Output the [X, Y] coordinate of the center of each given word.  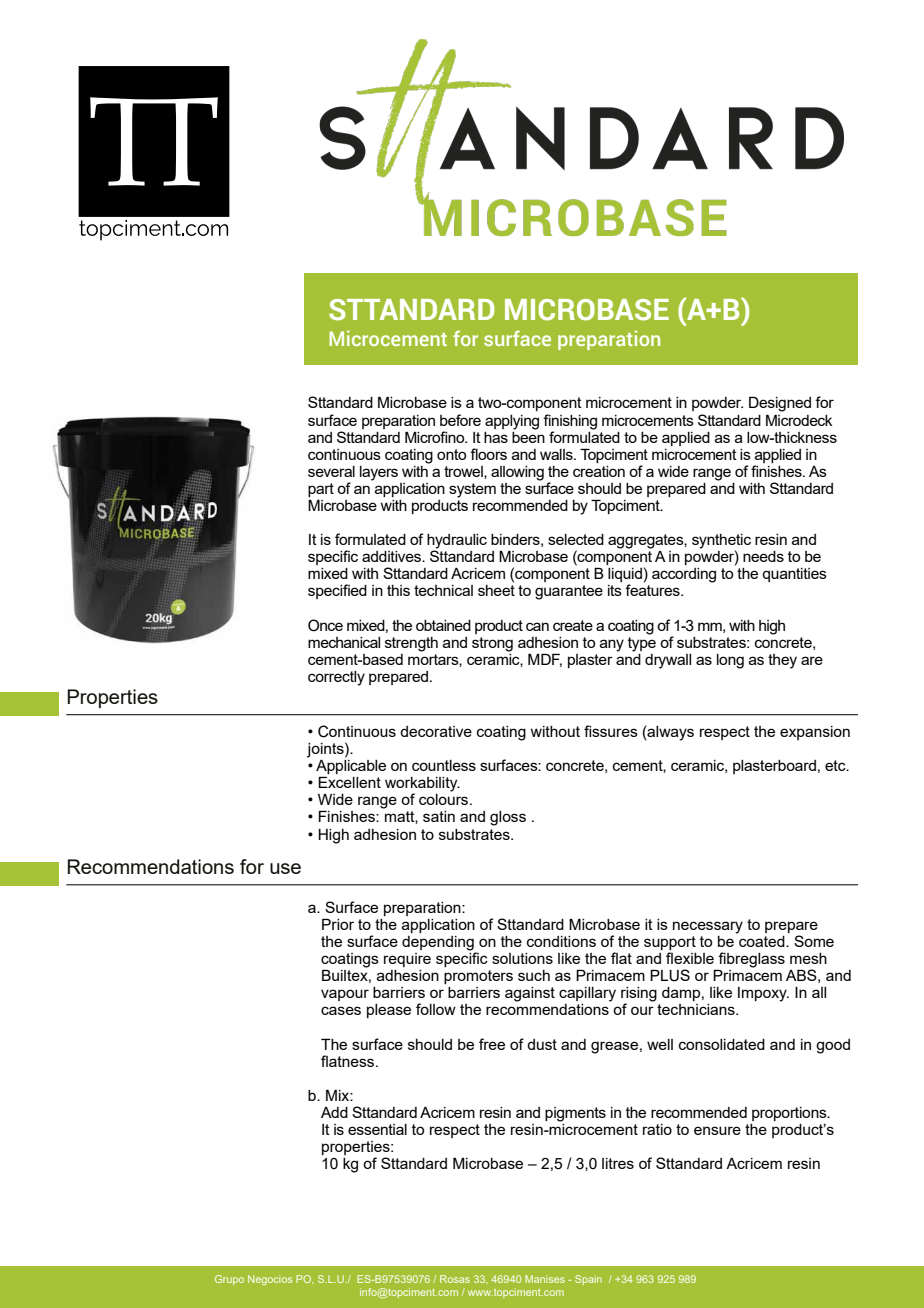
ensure [717, 1130]
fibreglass [751, 961]
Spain [588, 1280]
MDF [545, 660]
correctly [336, 678]
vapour [345, 995]
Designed [780, 404]
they [782, 661]
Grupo [229, 1280]
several [331, 471]
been [528, 436]
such [534, 975]
